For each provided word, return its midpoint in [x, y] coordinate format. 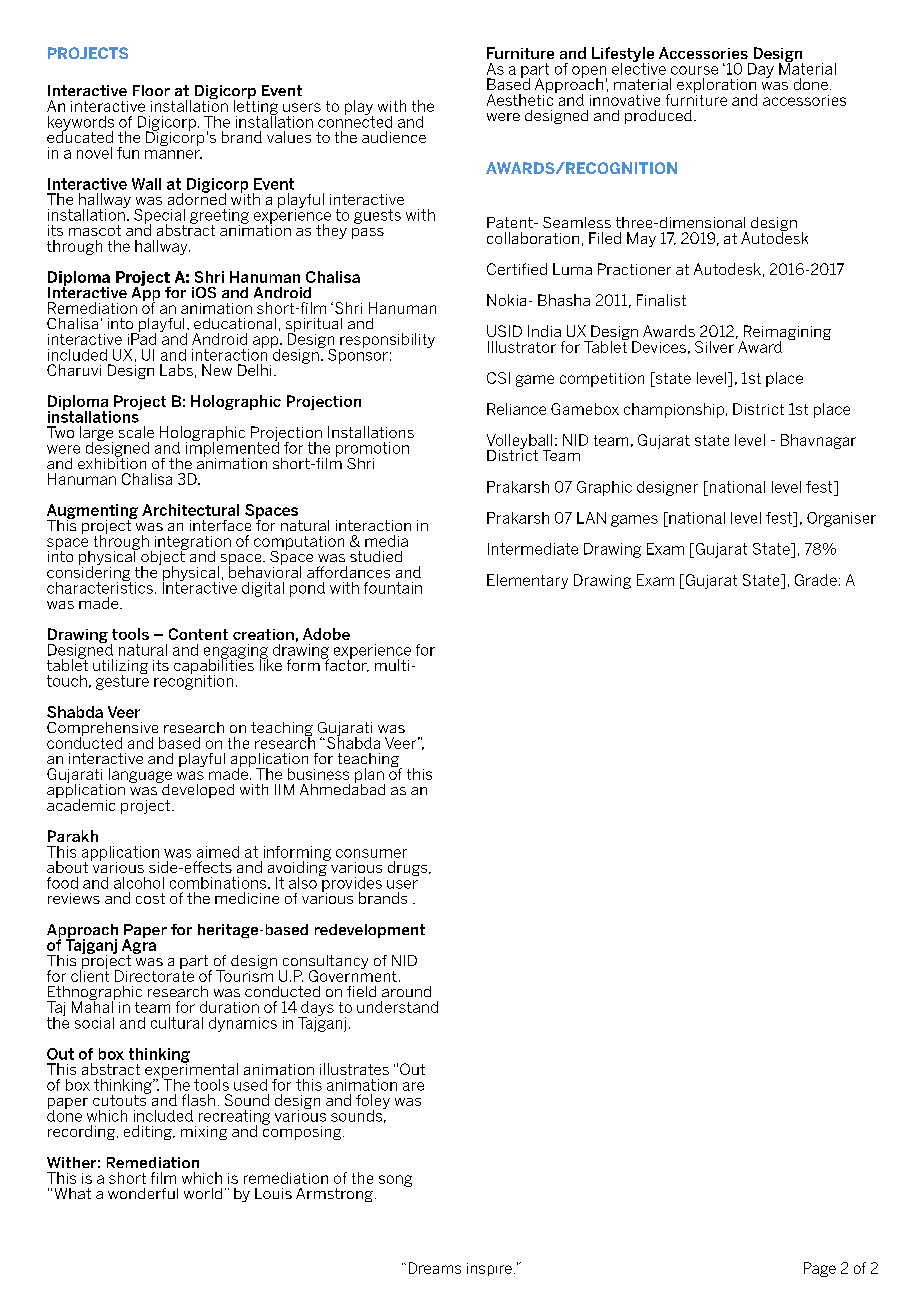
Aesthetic [521, 99]
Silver [714, 347]
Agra [139, 946]
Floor [151, 90]
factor [345, 664]
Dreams [435, 1268]
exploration [717, 87]
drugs [409, 868]
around [406, 991]
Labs [176, 370]
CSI [498, 378]
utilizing [120, 668]
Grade [816, 580]
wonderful [143, 1193]
